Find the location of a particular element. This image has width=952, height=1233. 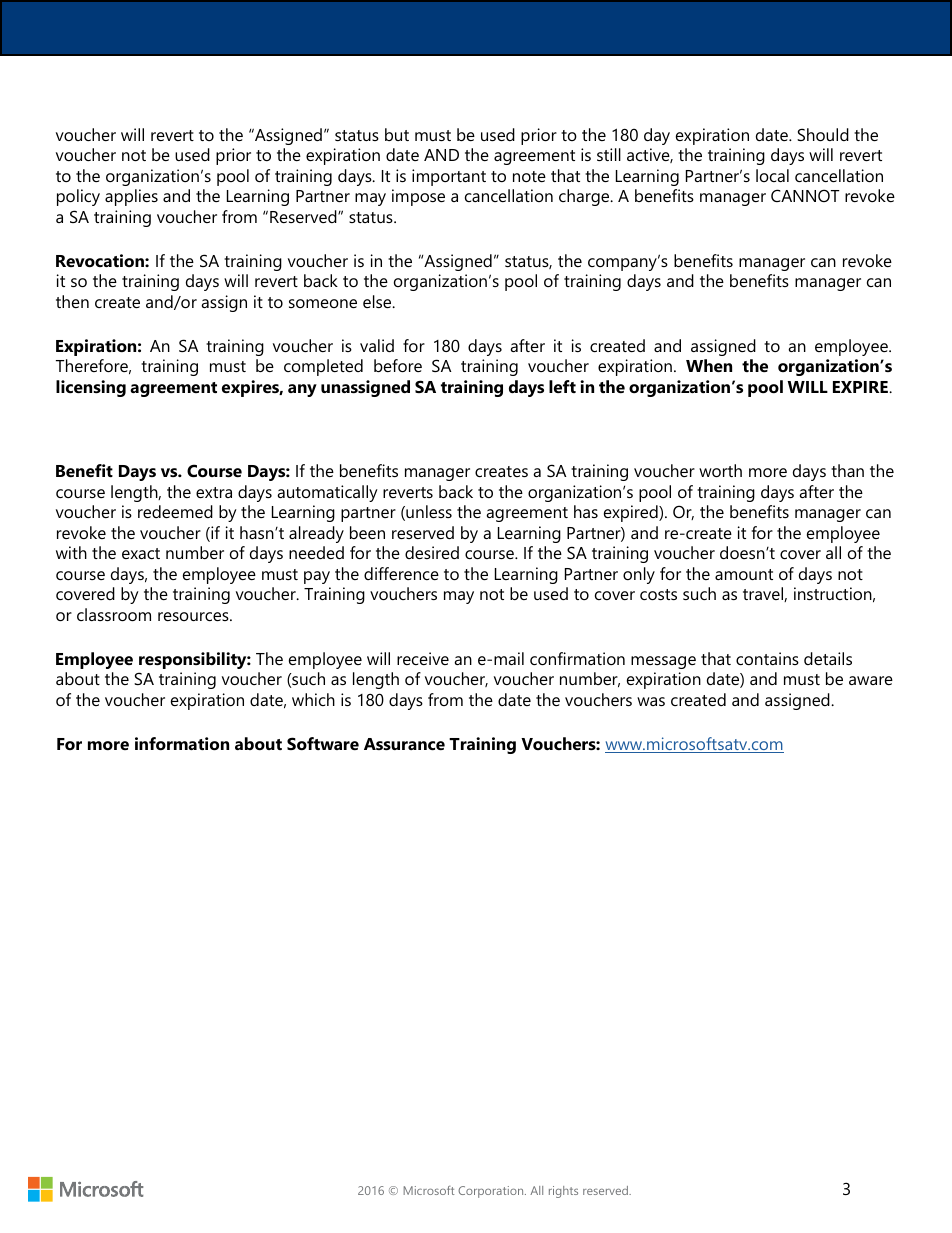

Assurance is located at coordinates (404, 744).
